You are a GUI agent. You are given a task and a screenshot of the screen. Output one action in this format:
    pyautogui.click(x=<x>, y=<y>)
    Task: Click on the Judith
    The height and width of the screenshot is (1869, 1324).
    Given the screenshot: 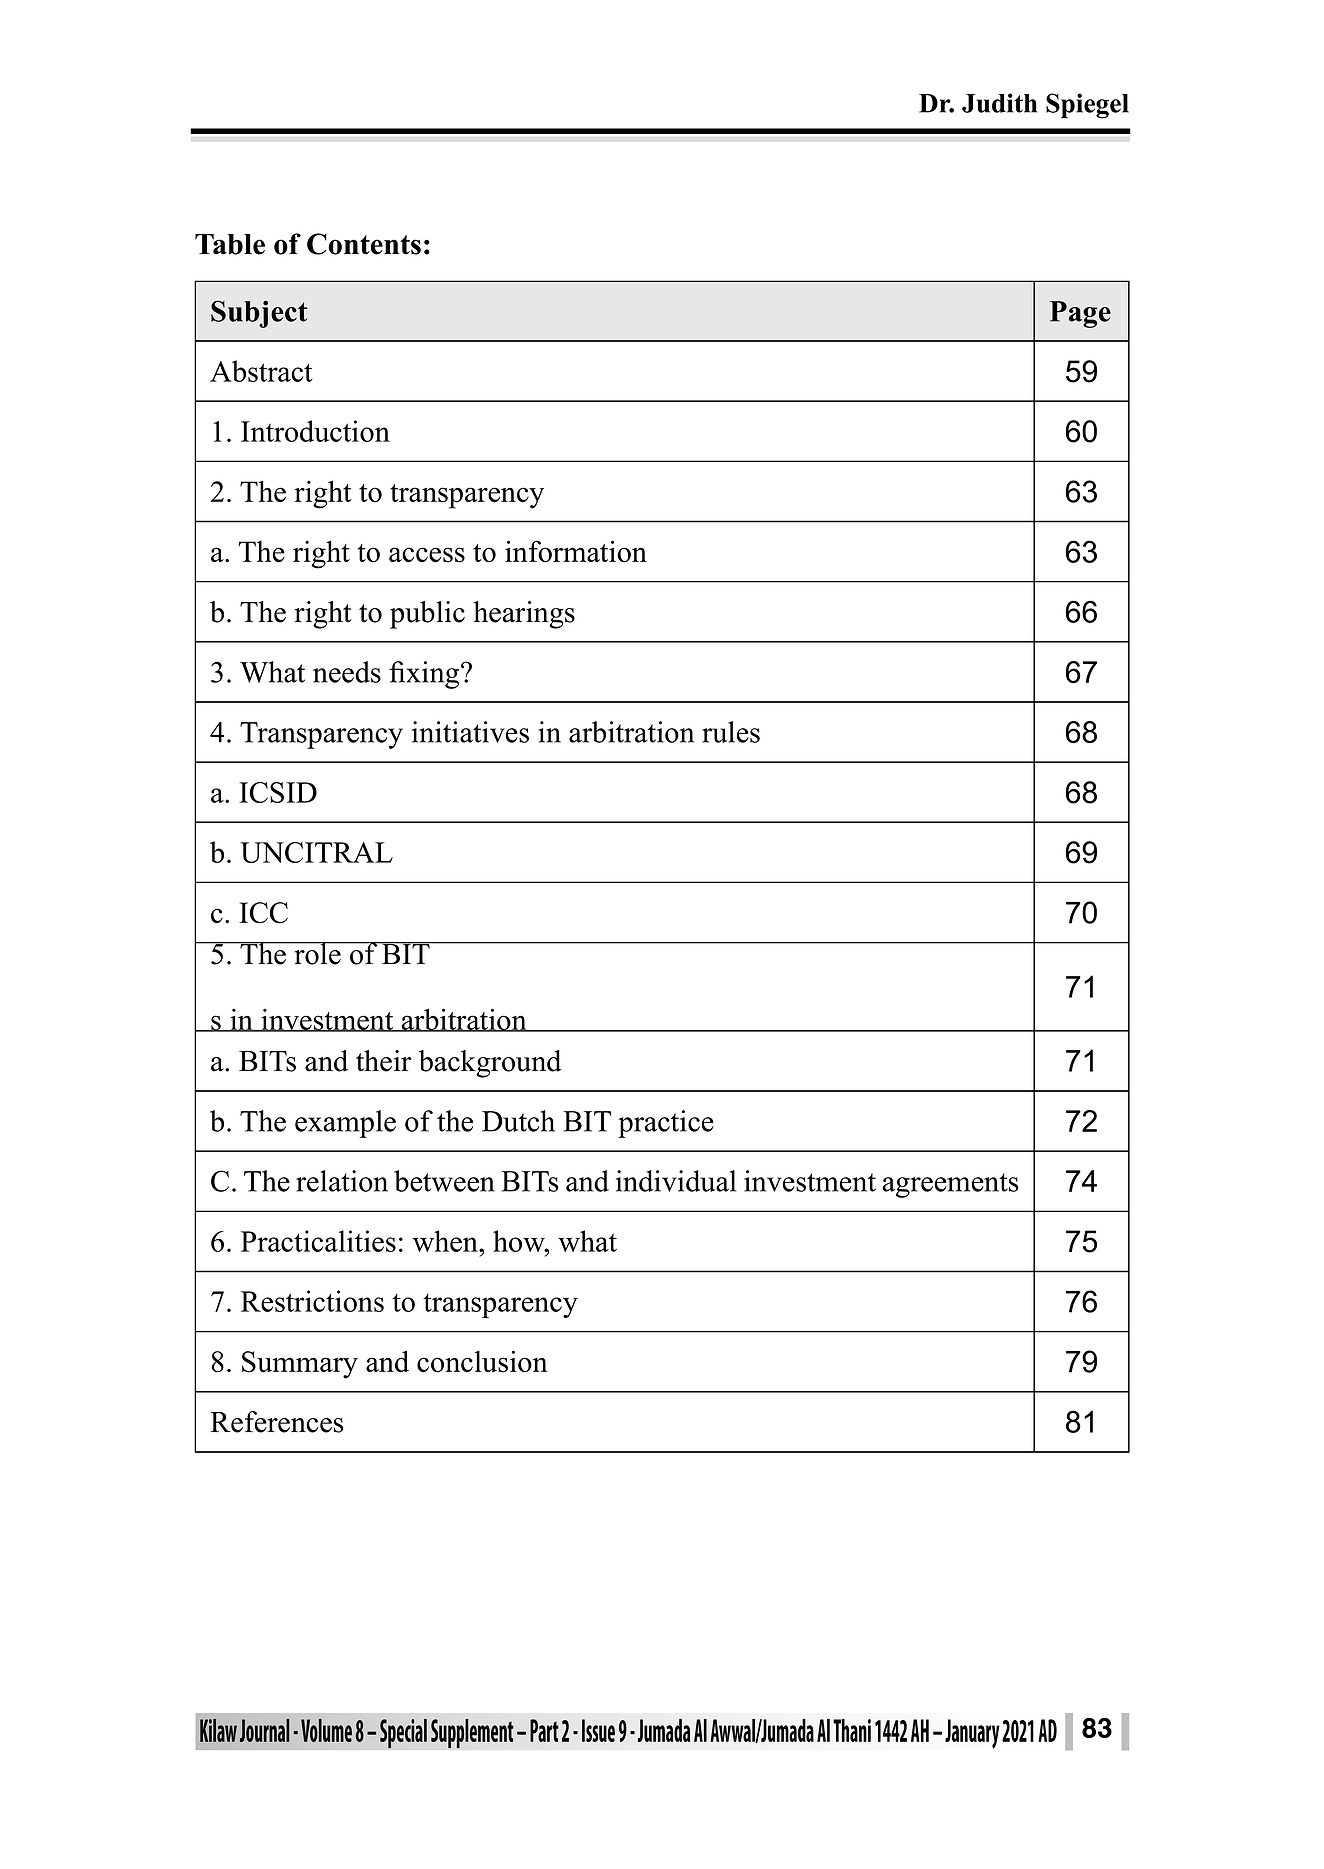 What is the action you would take?
    pyautogui.click(x=999, y=103)
